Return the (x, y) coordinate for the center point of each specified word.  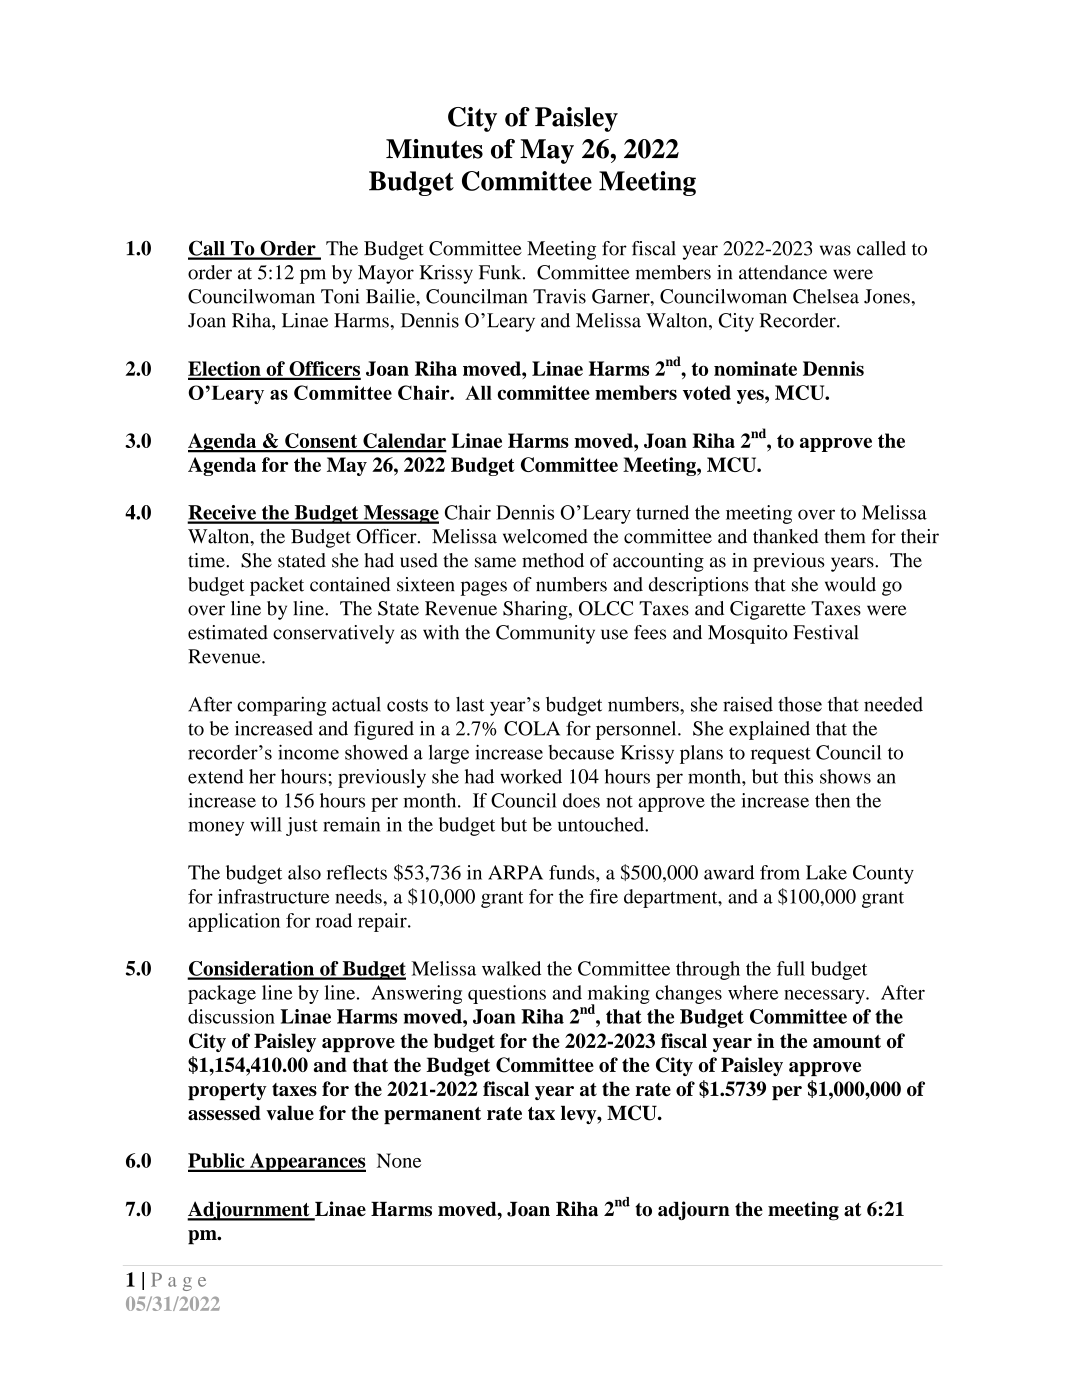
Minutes (434, 149)
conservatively (333, 634)
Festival (825, 632)
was (835, 250)
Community (545, 634)
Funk (501, 272)
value (290, 1112)
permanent (432, 1115)
